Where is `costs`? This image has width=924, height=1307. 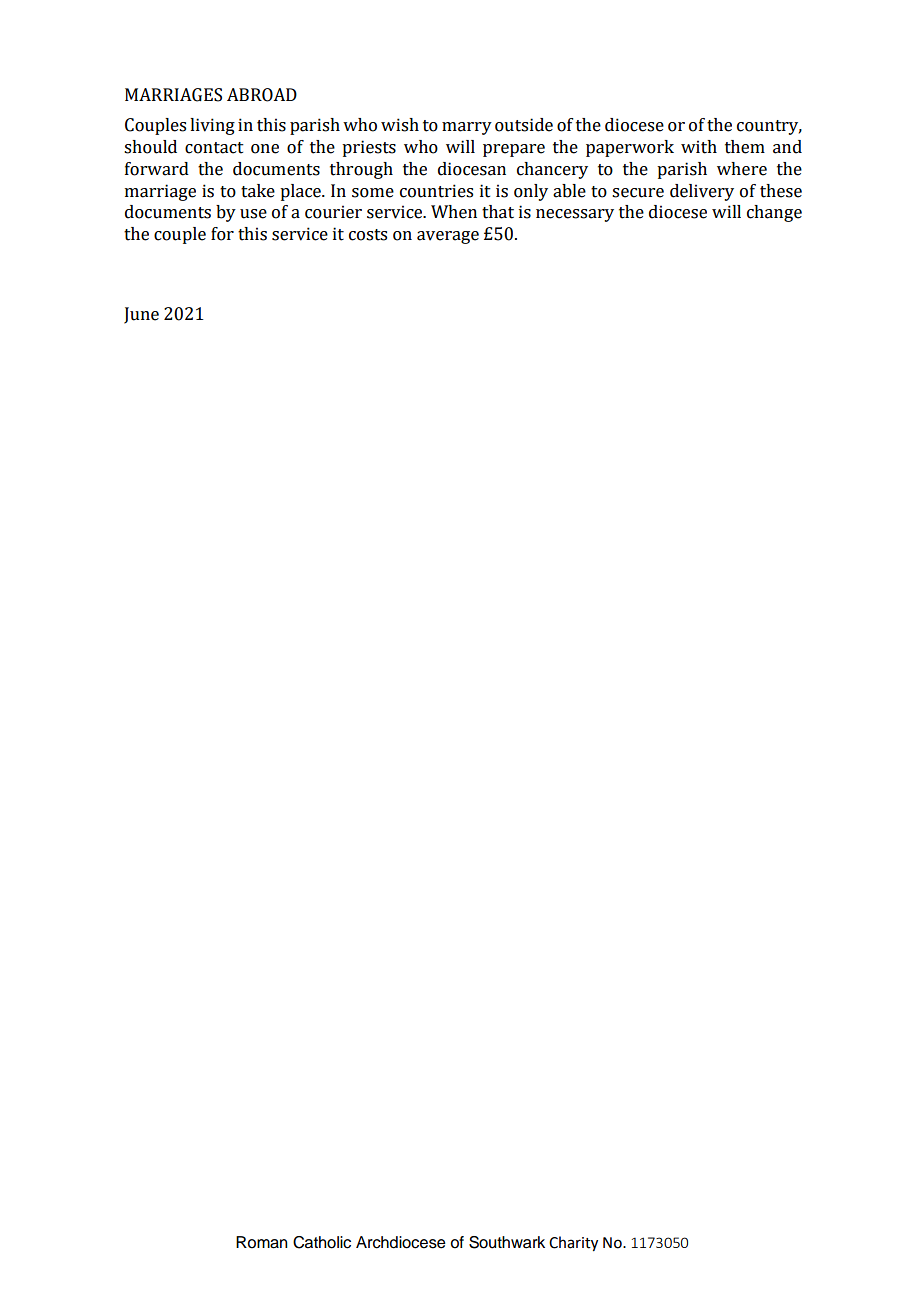 costs is located at coordinates (368, 235).
